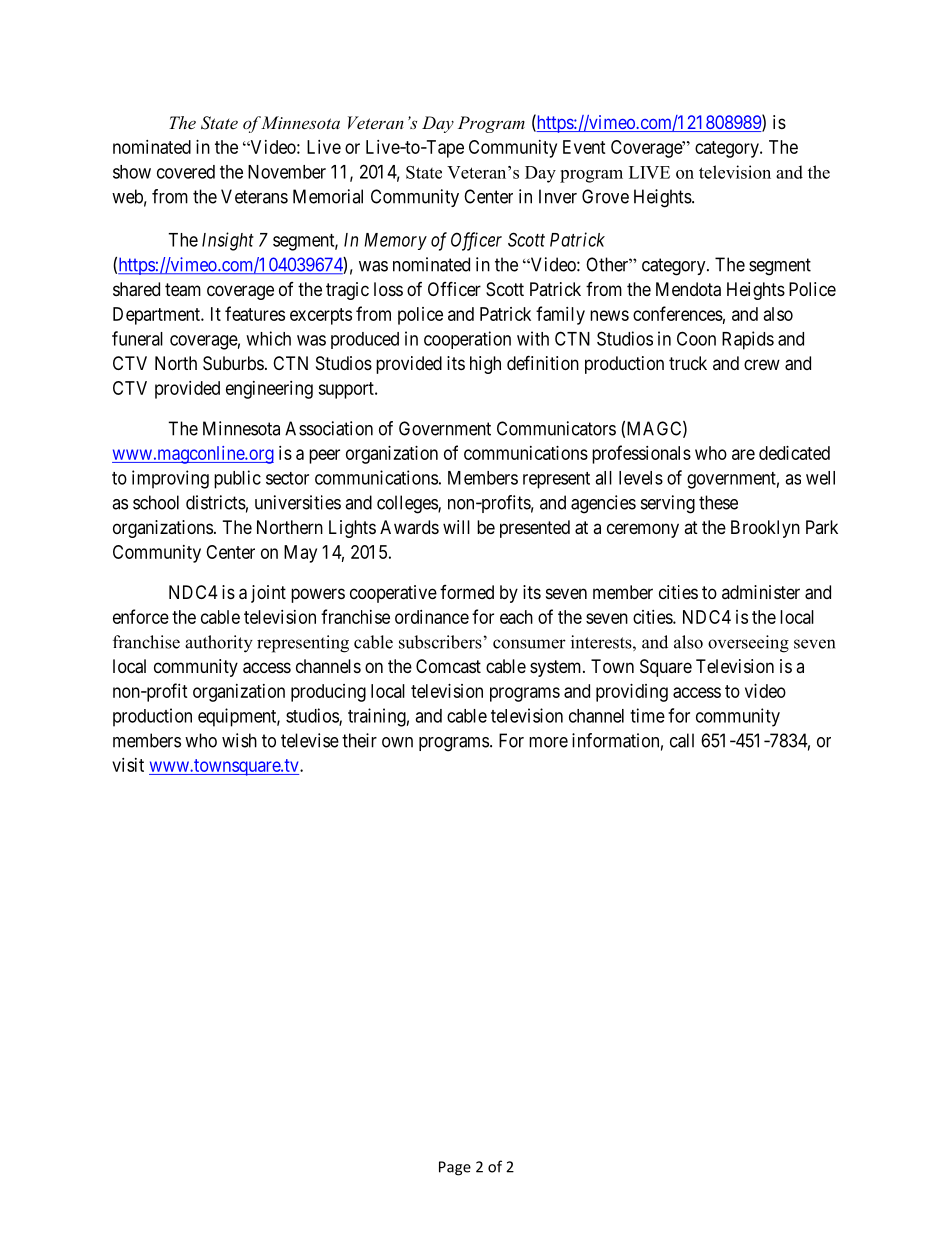 The height and width of the image is (1233, 952). What do you see at coordinates (605, 196) in the image?
I see `Grove` at bounding box center [605, 196].
